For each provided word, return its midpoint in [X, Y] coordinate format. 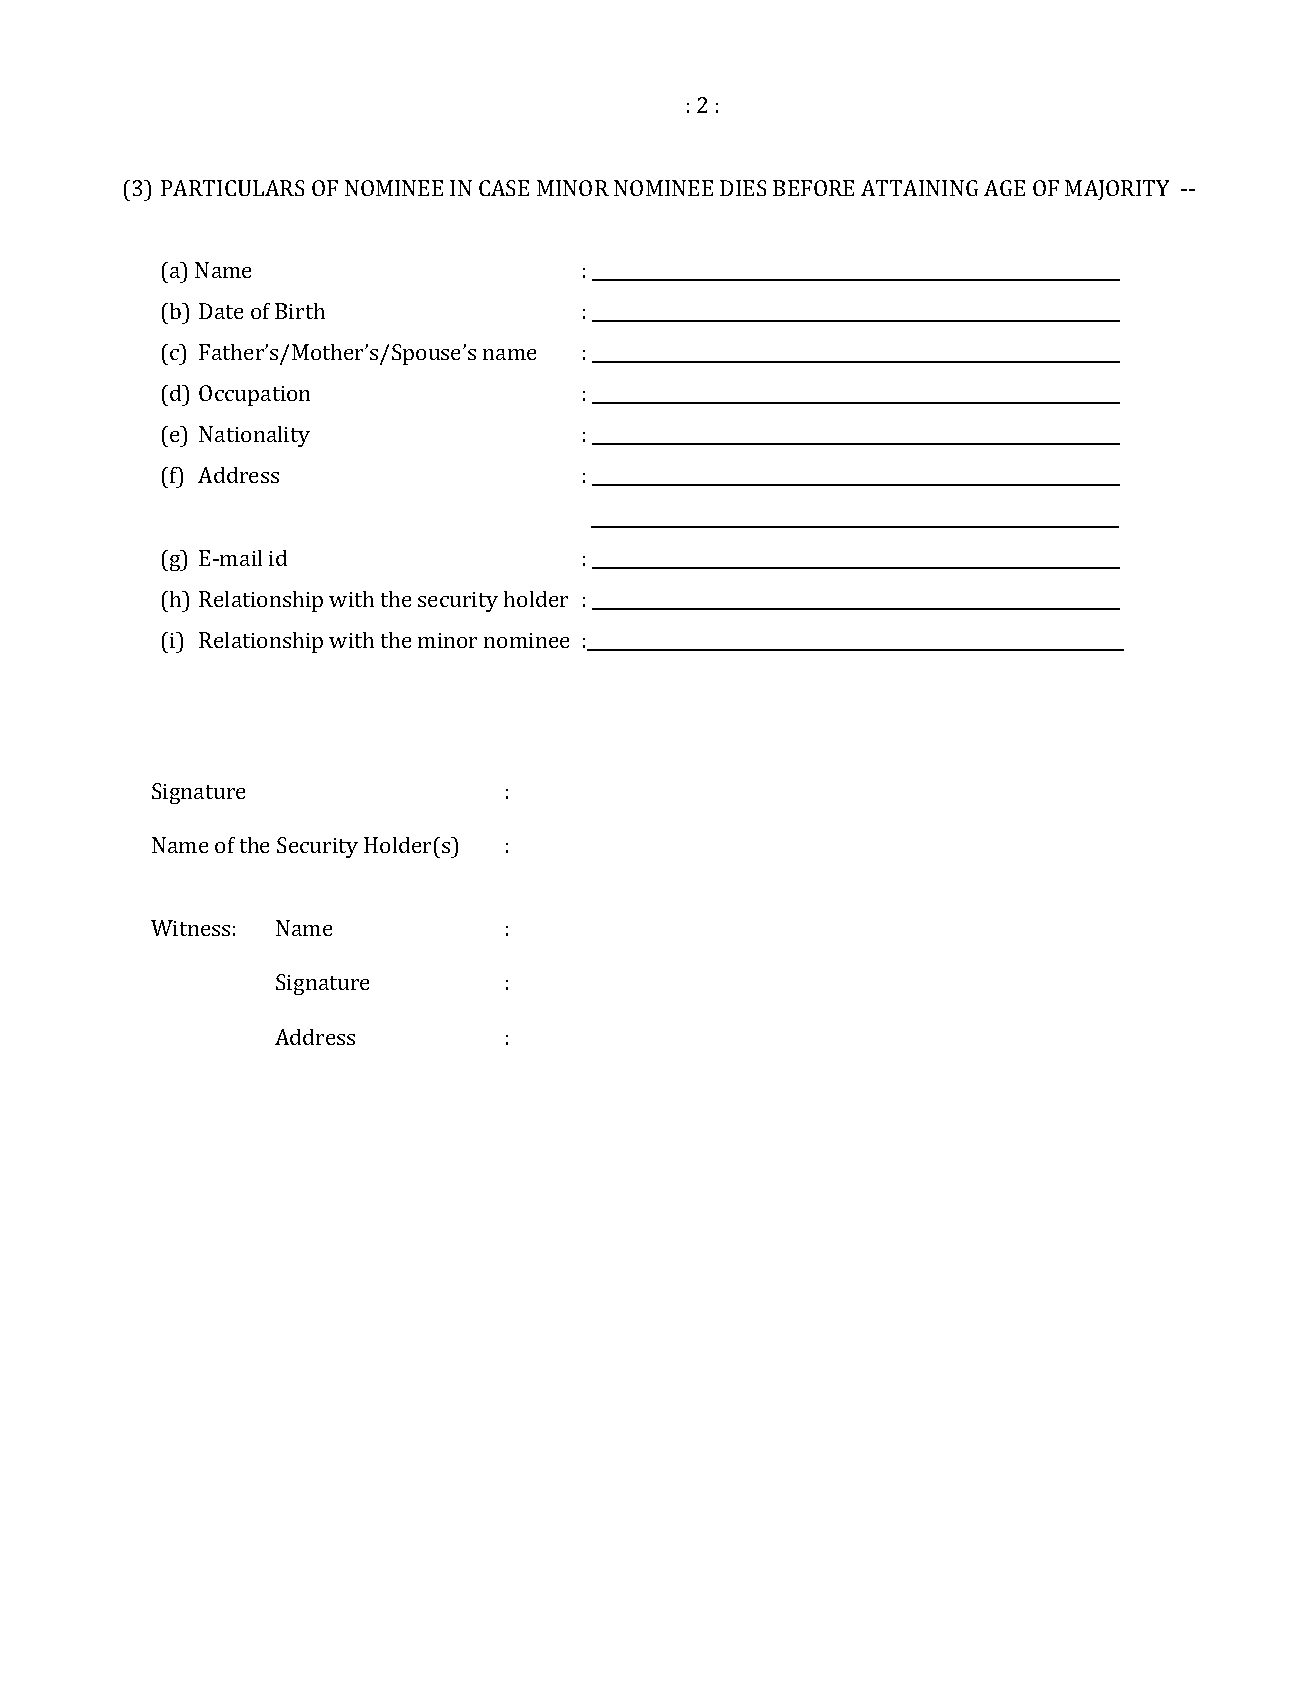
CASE [504, 188]
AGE [1004, 188]
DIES [743, 188]
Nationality [254, 436]
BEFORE [813, 188]
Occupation [254, 395]
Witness [190, 928]
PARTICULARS [232, 188]
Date [221, 311]
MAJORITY [1117, 190]
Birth [300, 311]
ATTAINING [919, 188]
